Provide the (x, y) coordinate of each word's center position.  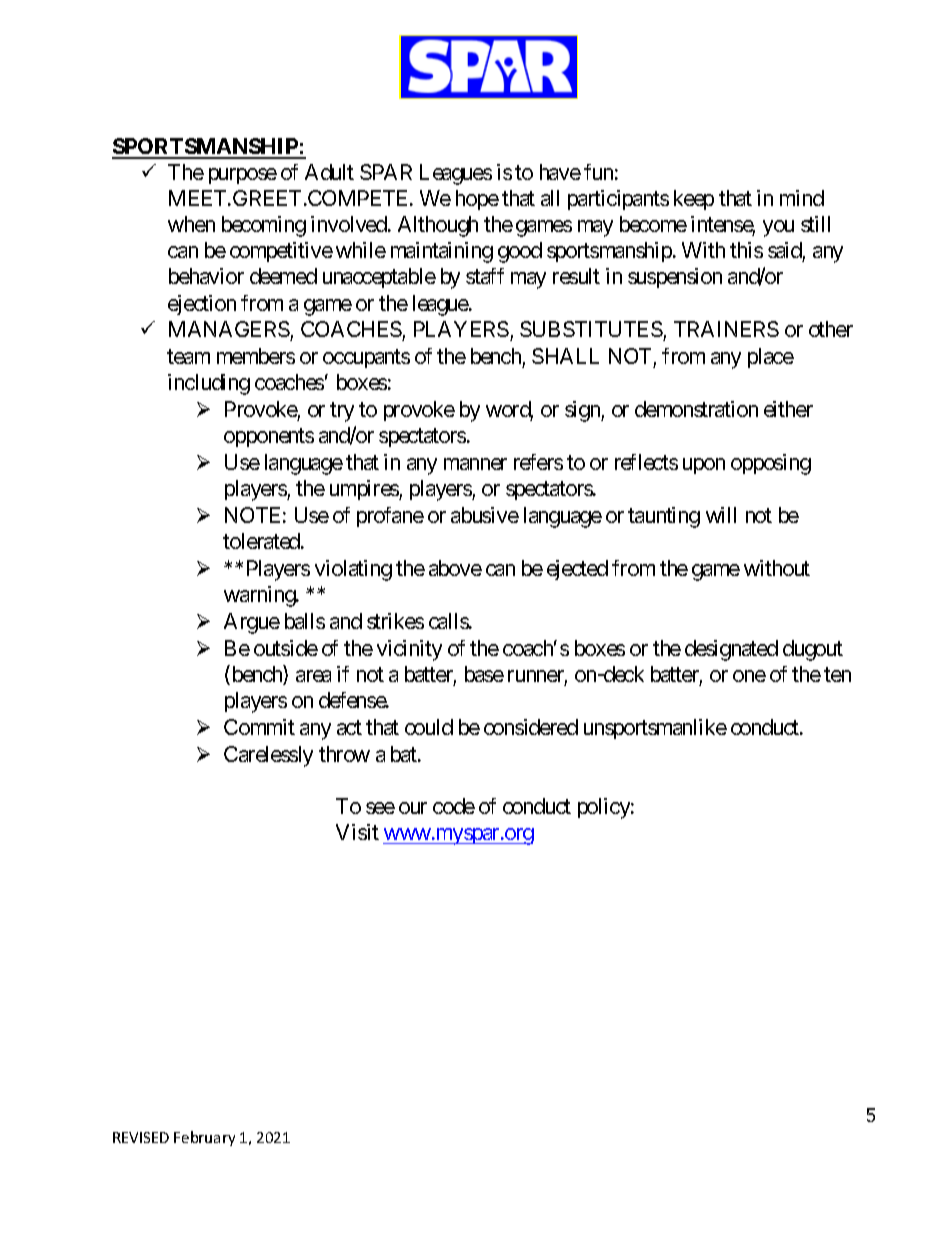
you (778, 228)
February (204, 1138)
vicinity (409, 650)
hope (477, 200)
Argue (252, 623)
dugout (813, 650)
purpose (243, 176)
